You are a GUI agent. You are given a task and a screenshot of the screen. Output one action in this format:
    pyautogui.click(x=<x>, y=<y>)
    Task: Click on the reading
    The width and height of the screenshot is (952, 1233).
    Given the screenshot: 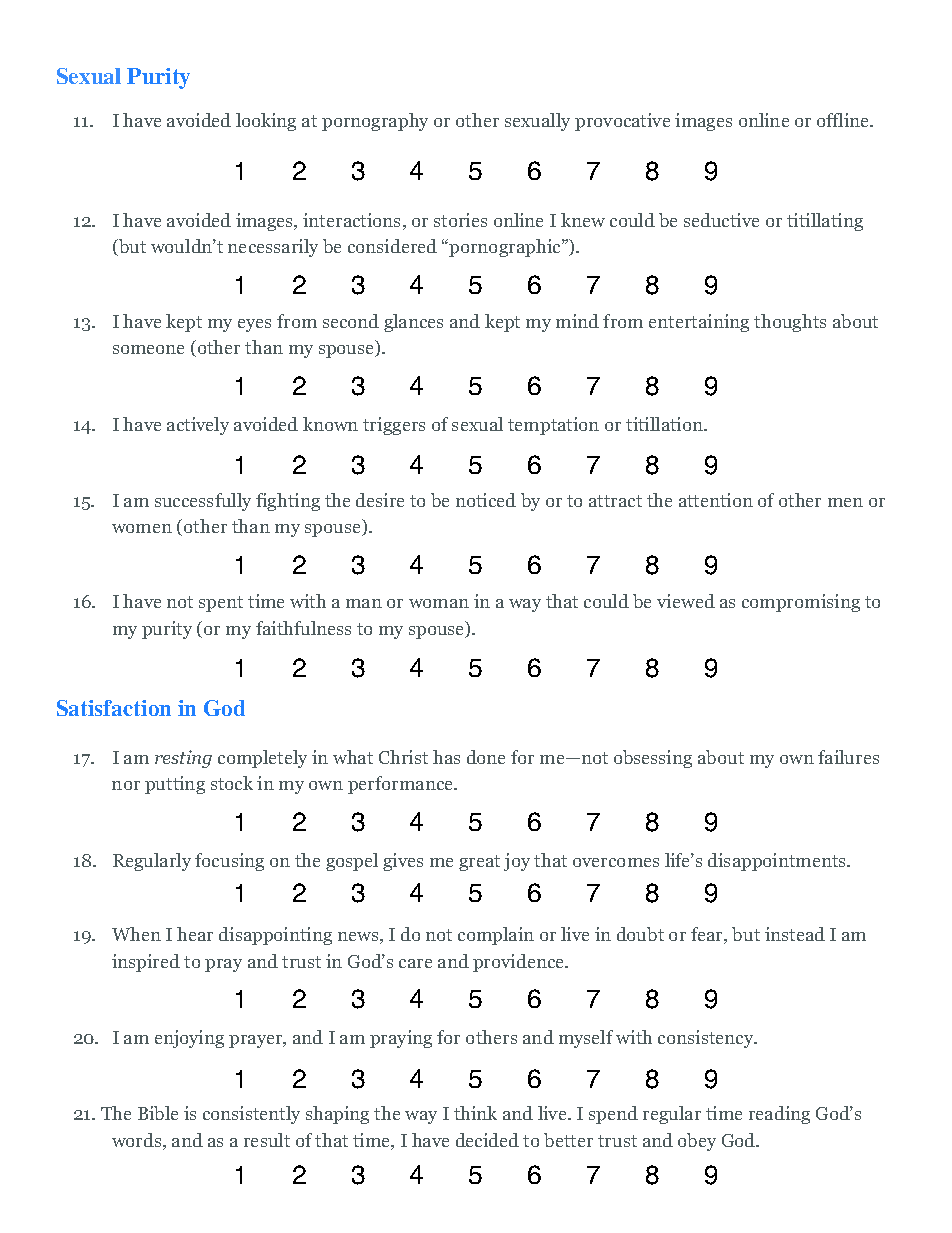 What is the action you would take?
    pyautogui.click(x=779, y=1115)
